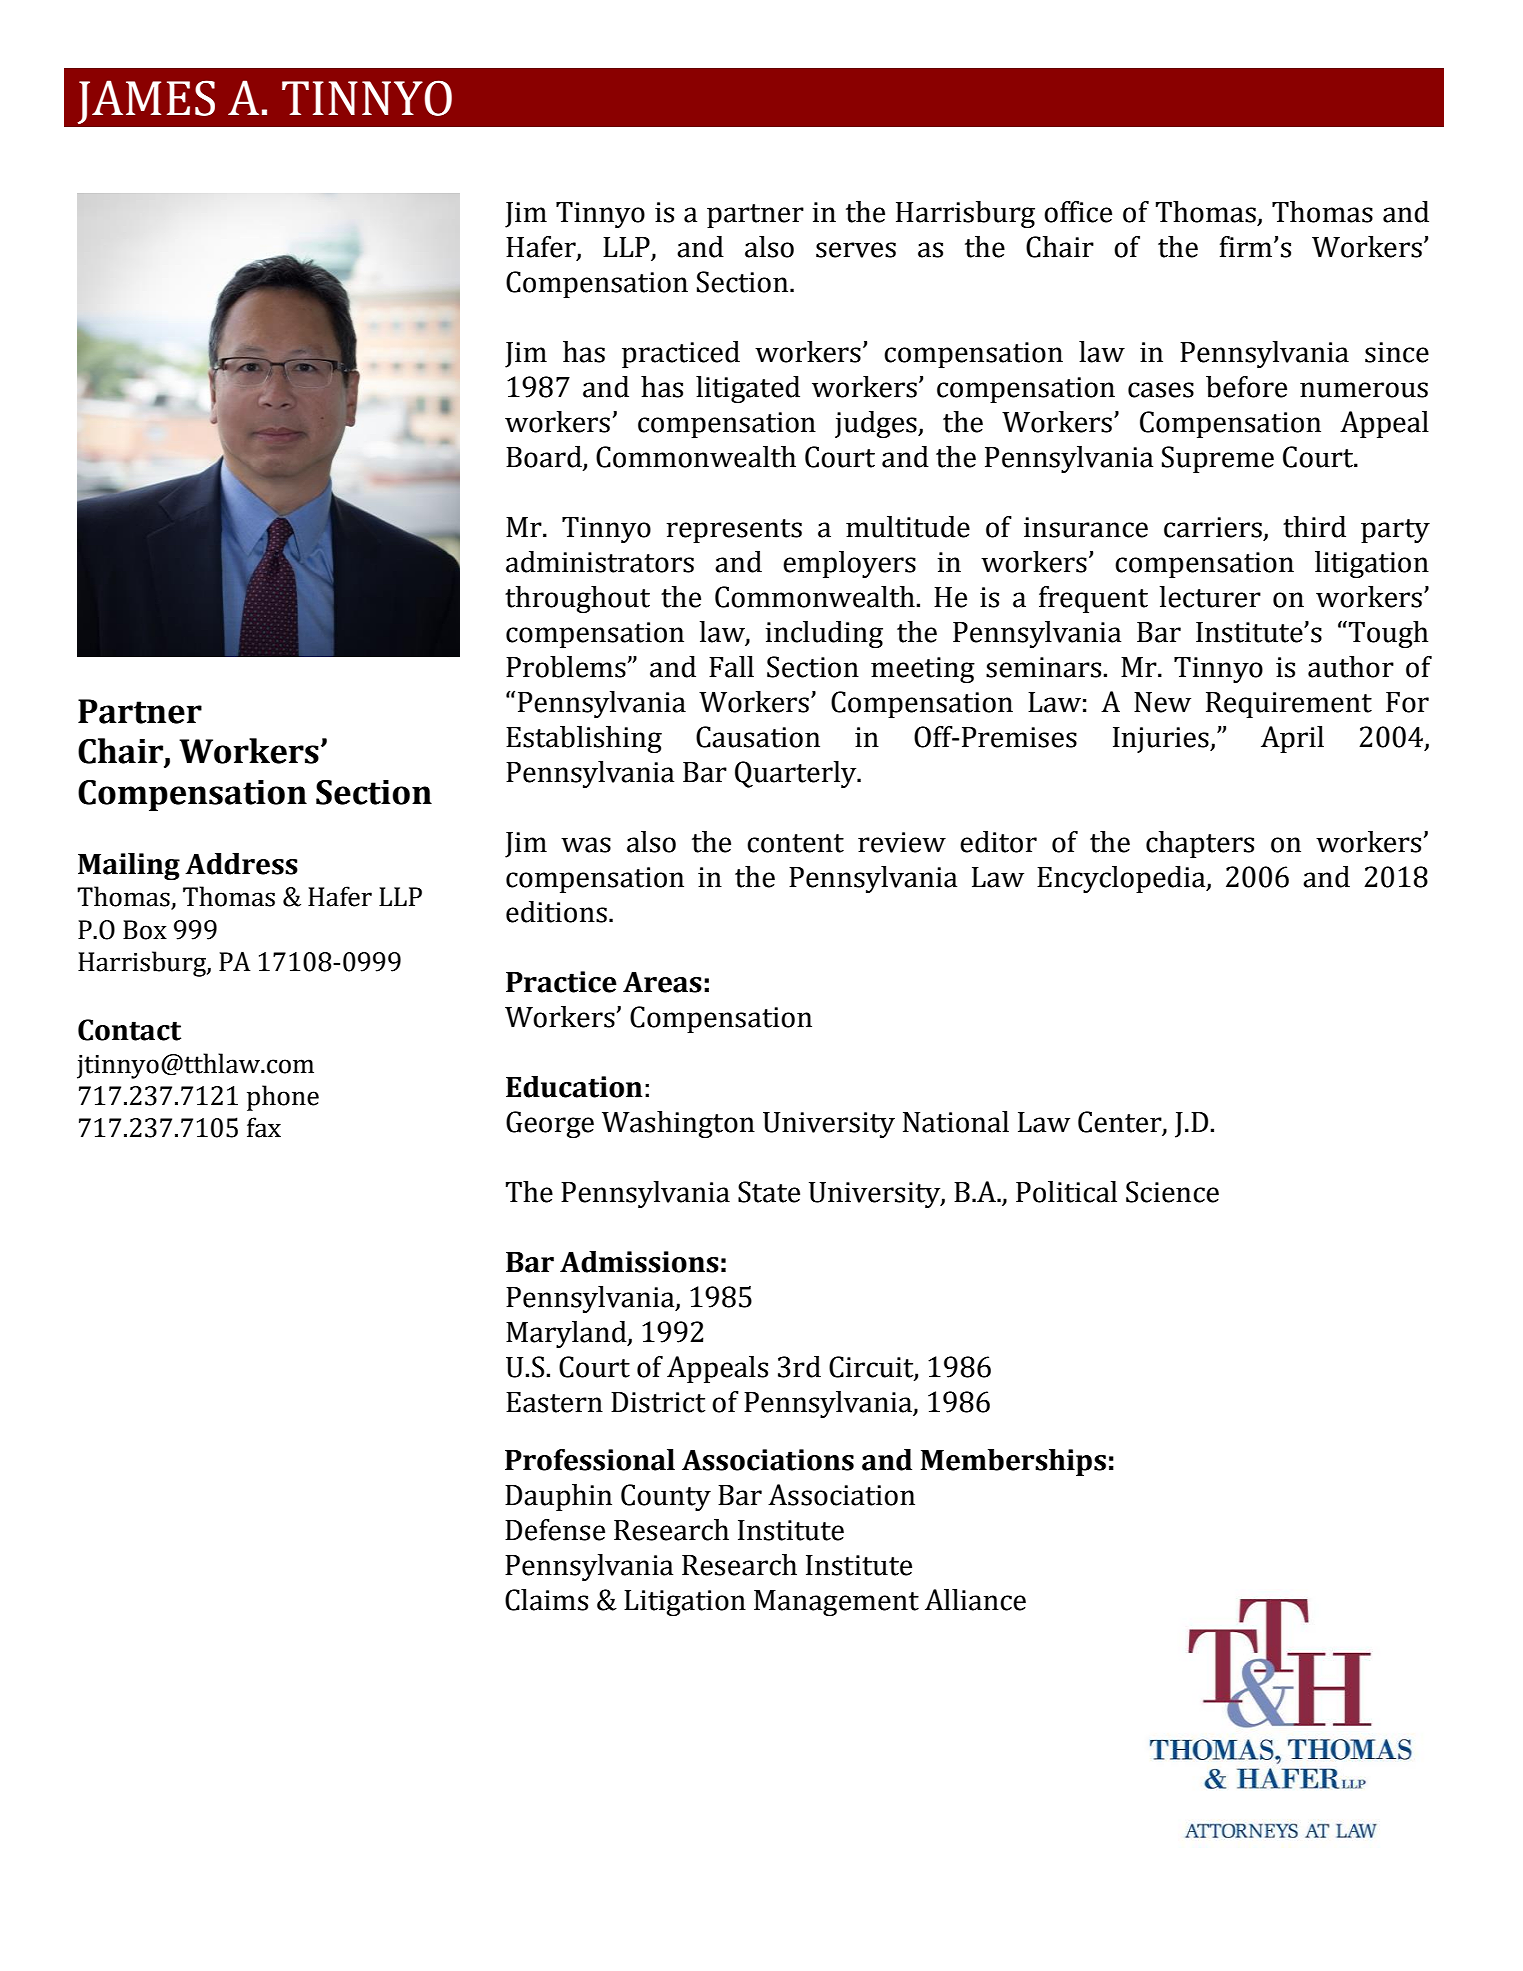 This image has width=1523, height=1971. What do you see at coordinates (849, 564) in the image?
I see `employers` at bounding box center [849, 564].
